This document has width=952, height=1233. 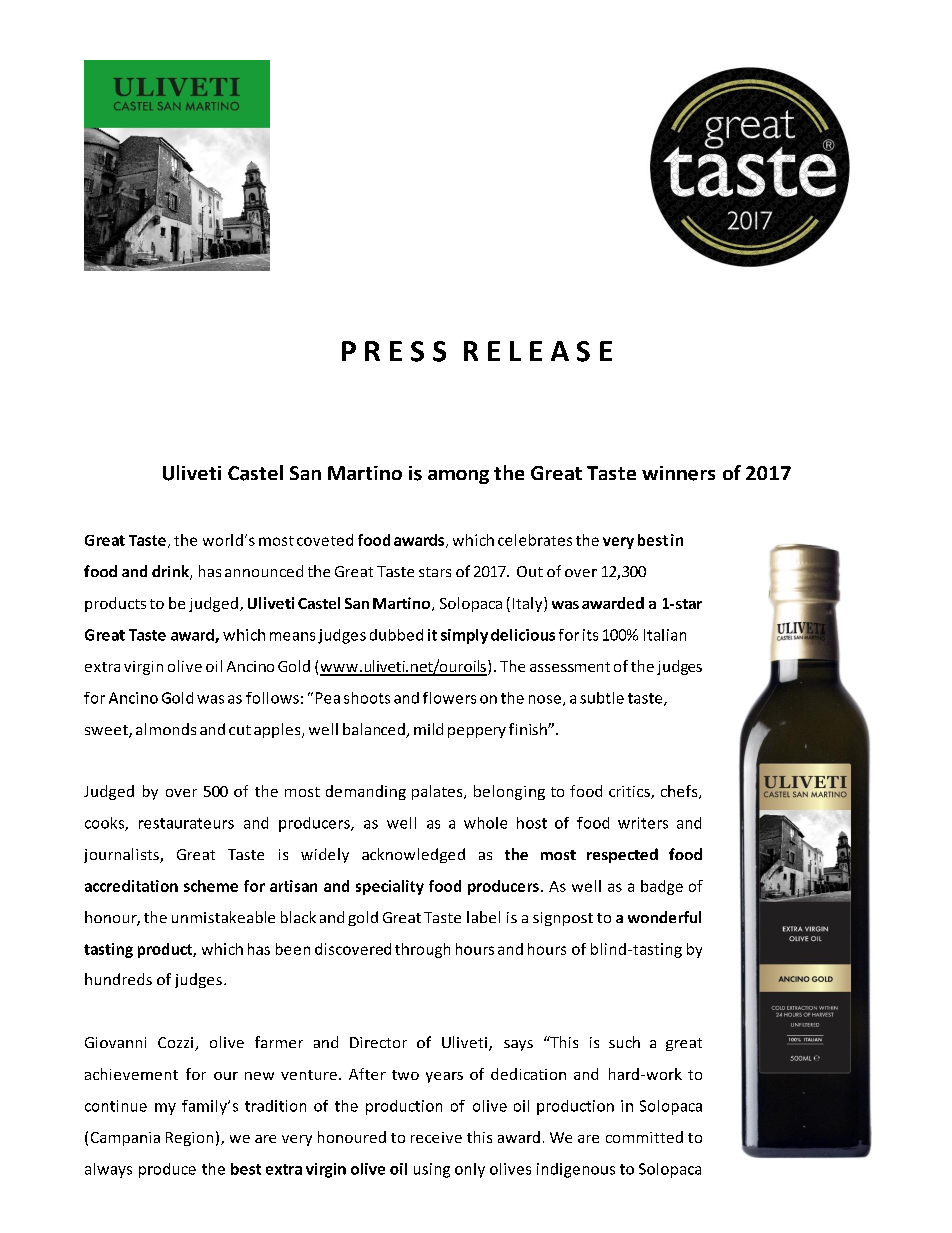 What do you see at coordinates (118, 979) in the document?
I see `hundreds` at bounding box center [118, 979].
